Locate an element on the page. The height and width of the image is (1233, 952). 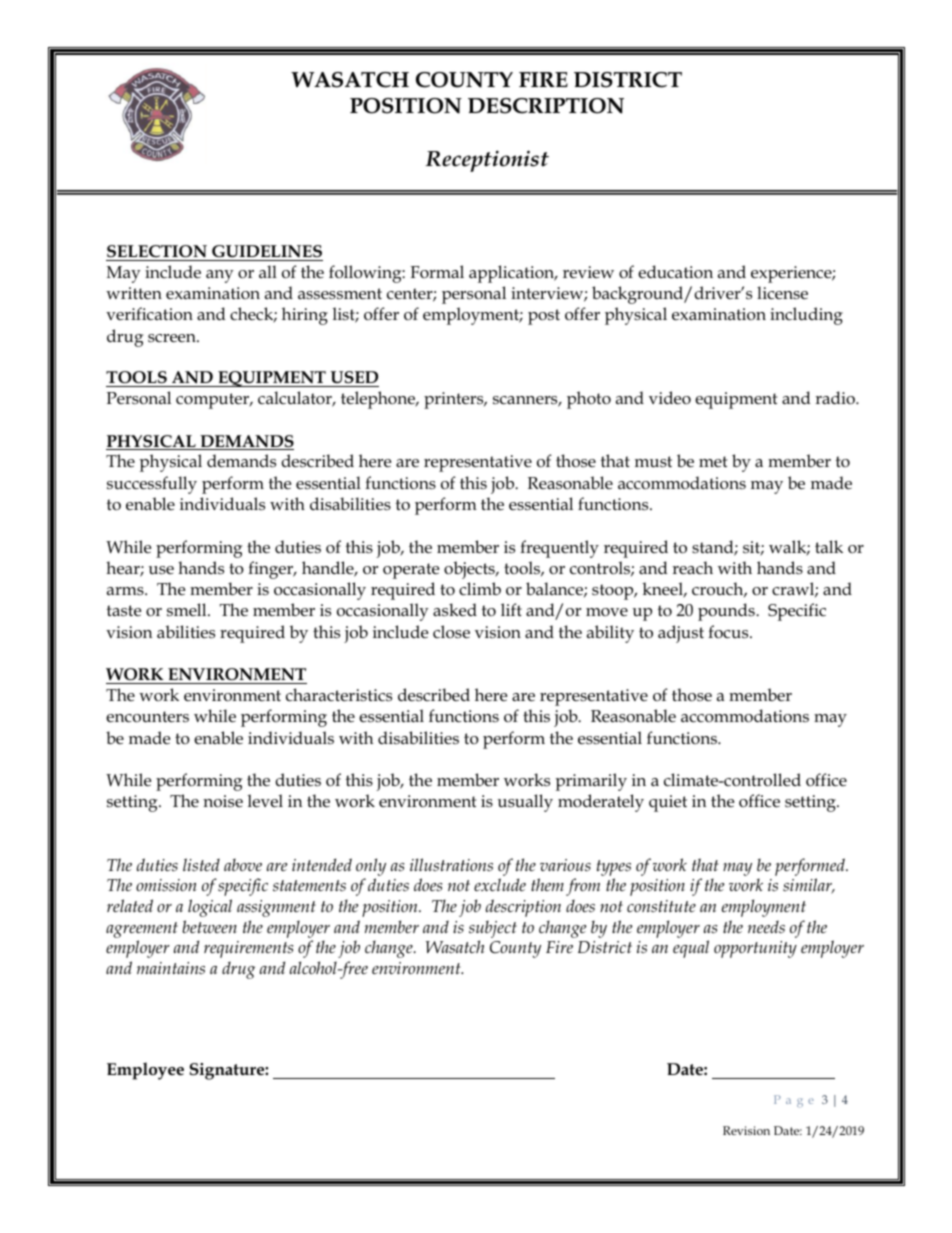
met is located at coordinates (713, 461).
